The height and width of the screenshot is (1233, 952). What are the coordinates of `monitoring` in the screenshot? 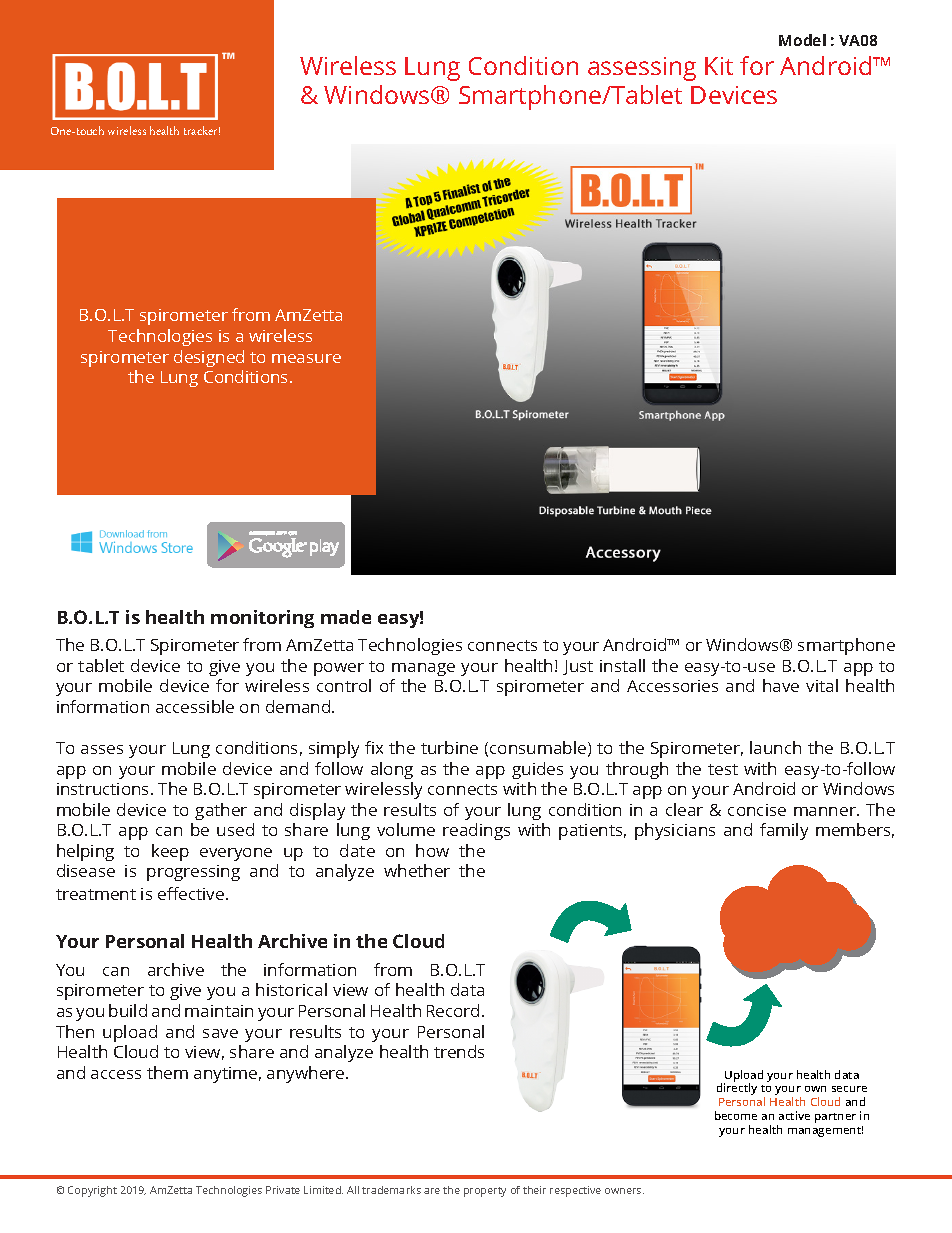 It's located at (262, 619).
